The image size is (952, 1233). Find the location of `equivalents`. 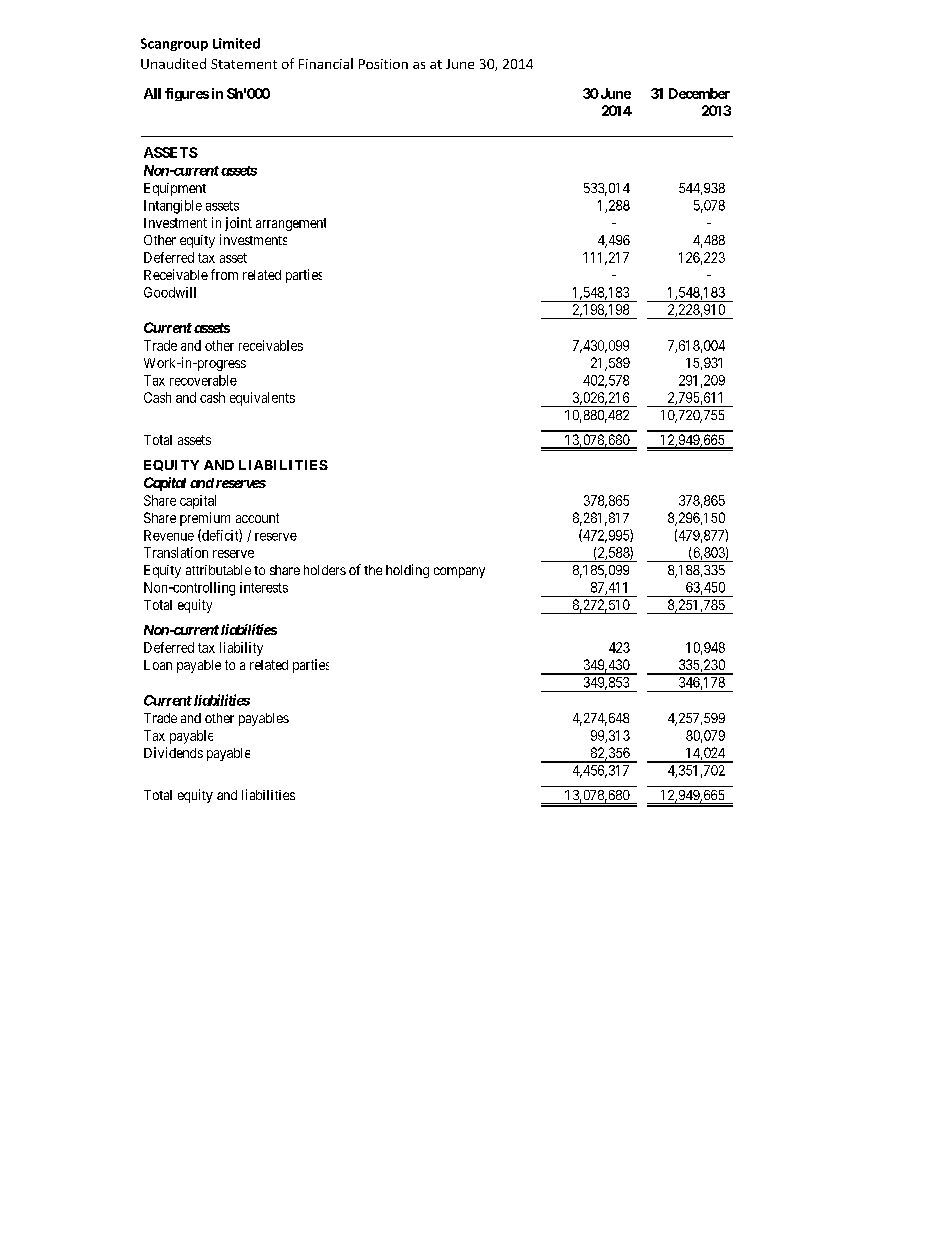

equivalents is located at coordinates (262, 399).
